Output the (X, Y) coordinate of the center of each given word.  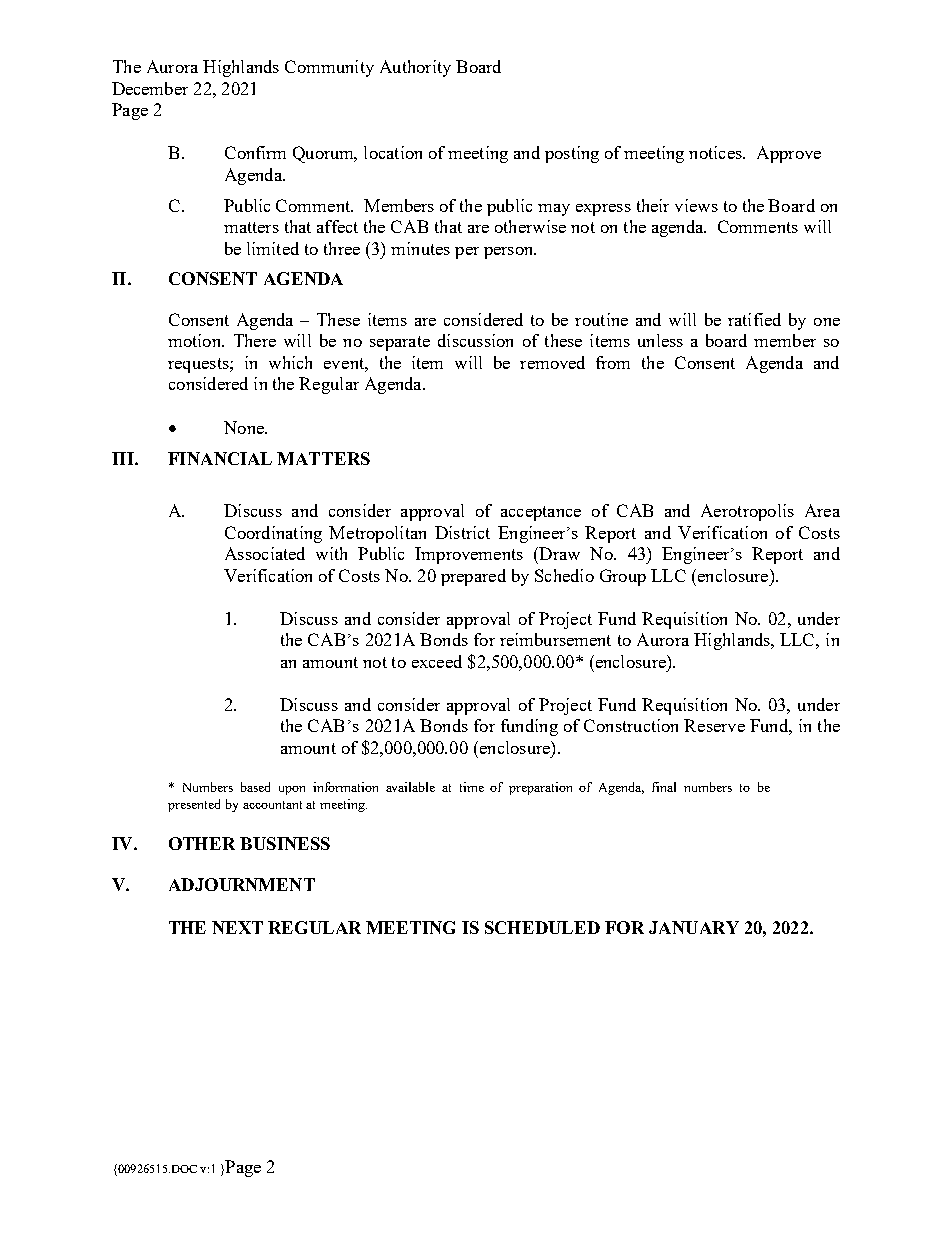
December (150, 88)
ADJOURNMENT (242, 884)
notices (716, 152)
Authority (415, 68)
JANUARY (694, 927)
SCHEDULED (542, 927)
